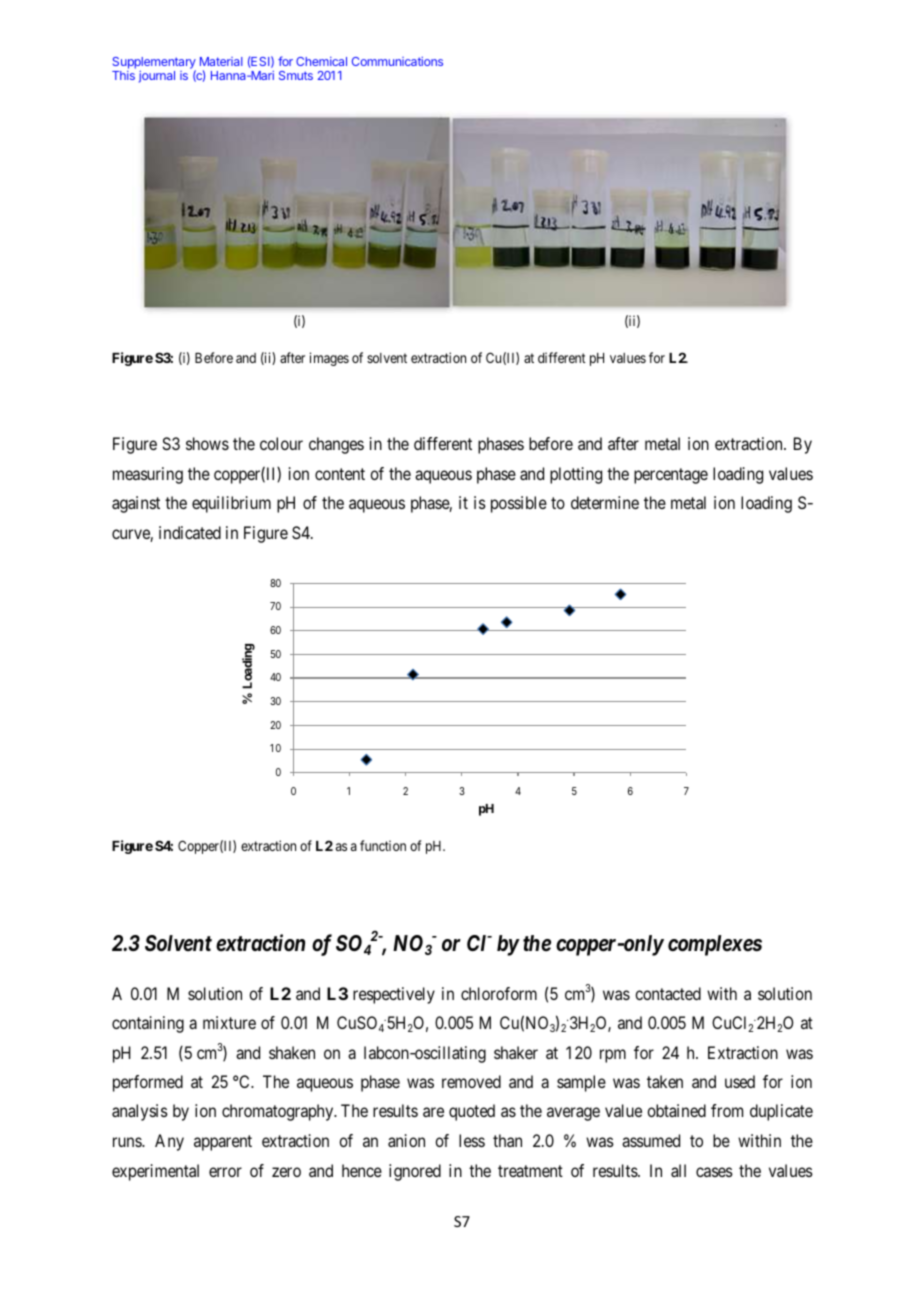  What do you see at coordinates (229, 1022) in the screenshot?
I see `mixture` at bounding box center [229, 1022].
